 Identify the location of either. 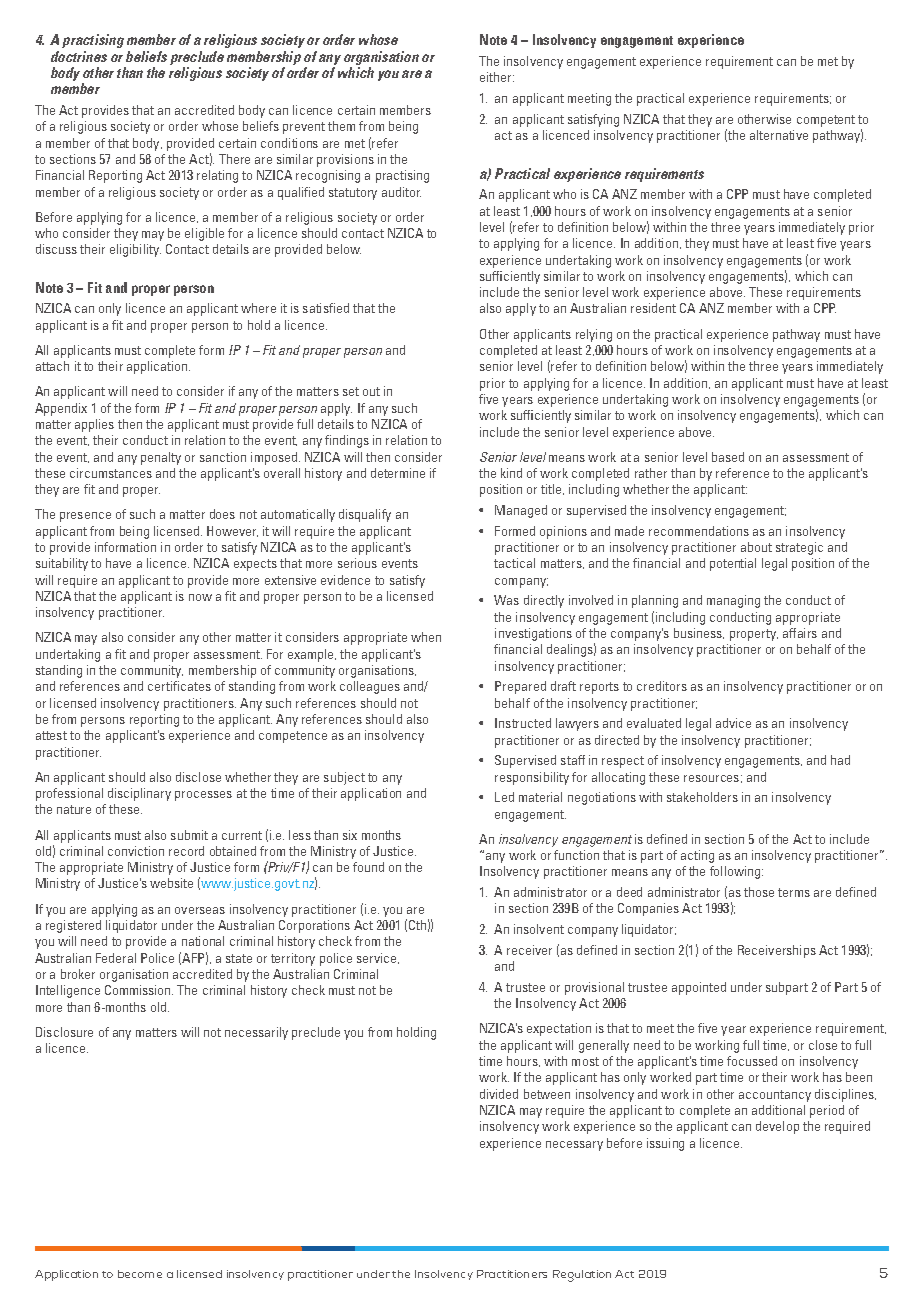
(497, 77).
